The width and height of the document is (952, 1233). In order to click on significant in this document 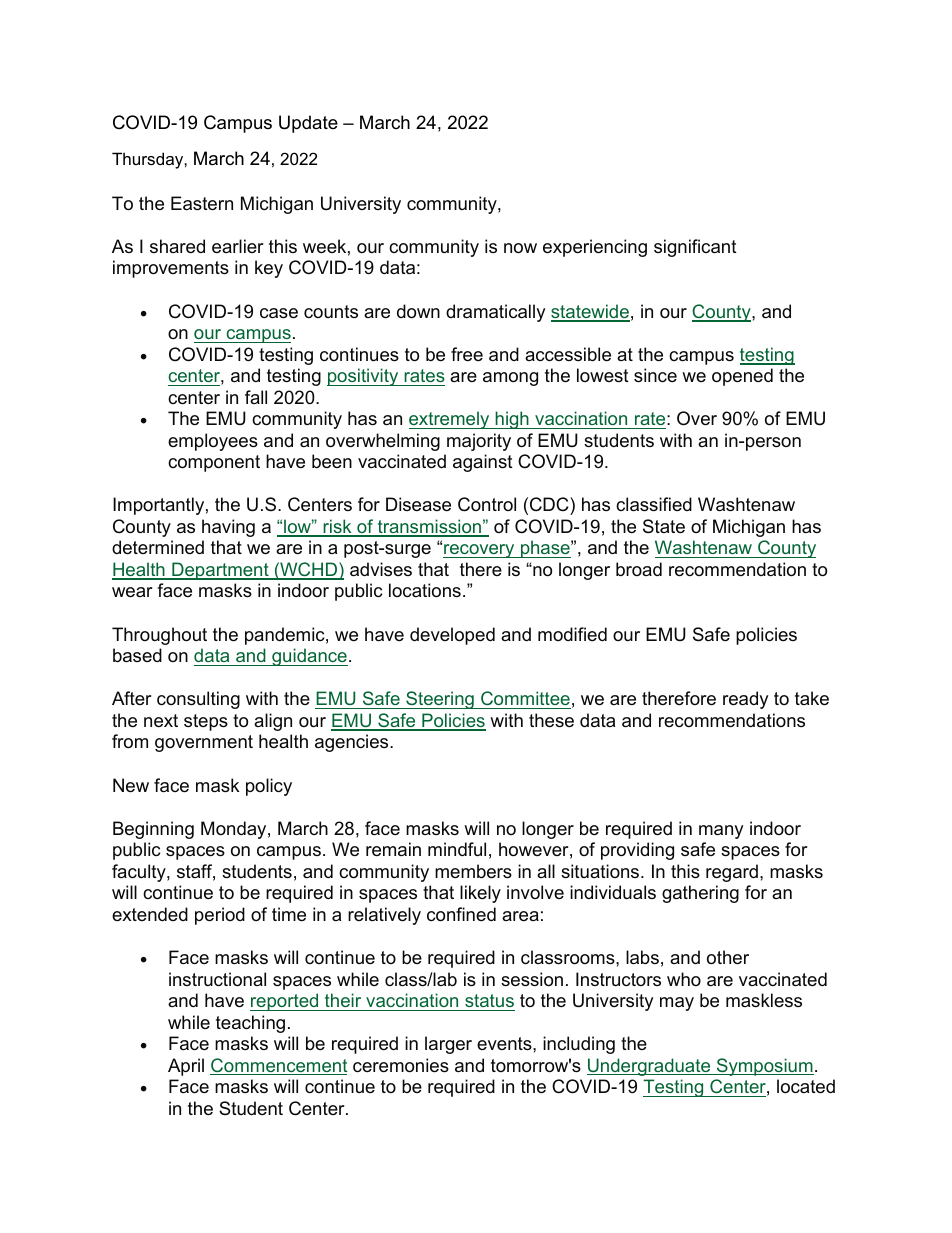, I will do `click(695, 248)`.
